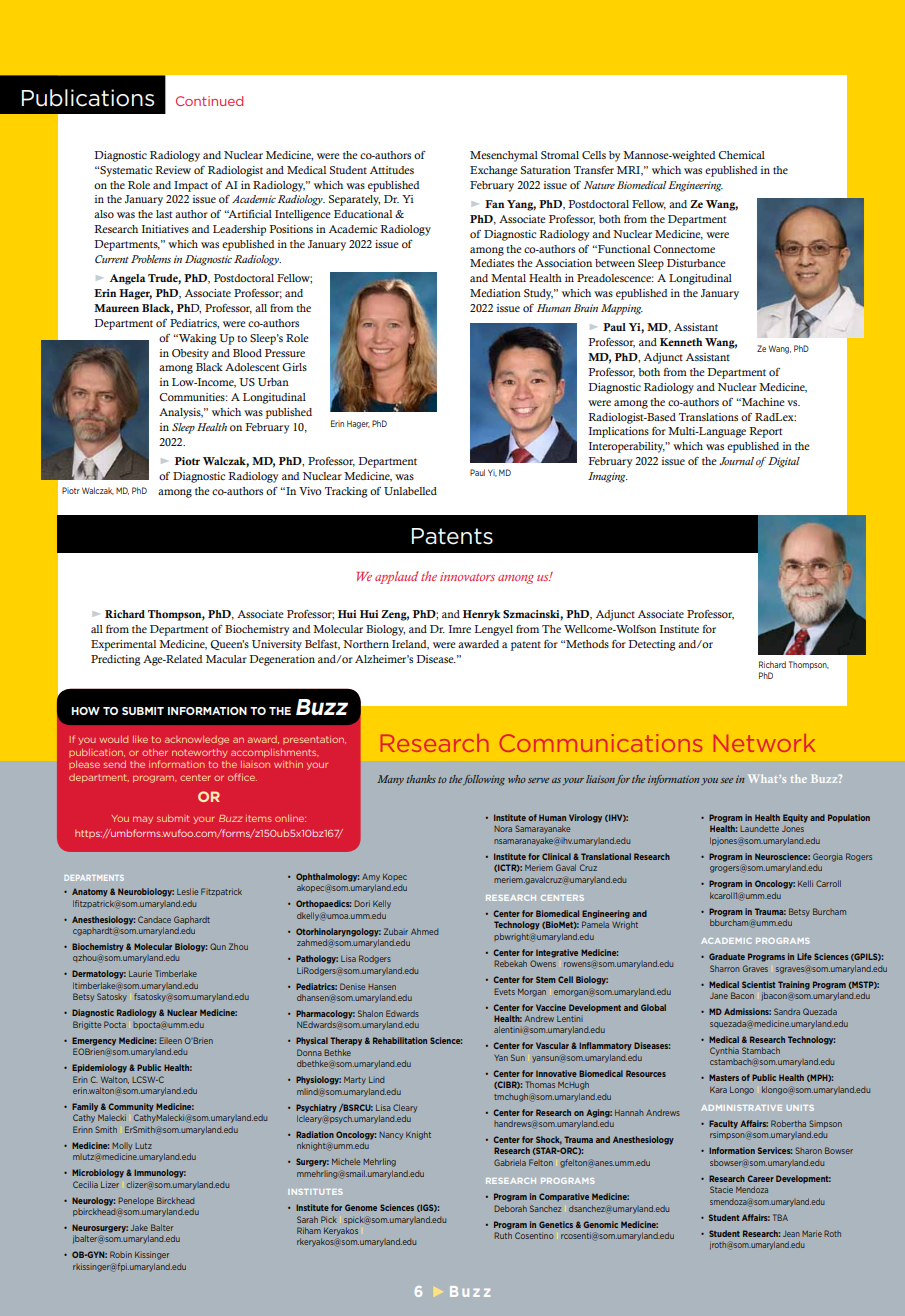 Image resolution: width=905 pixels, height=1316 pixels. Describe the element at coordinates (805, 883) in the screenshot. I see `Kelli` at that location.
